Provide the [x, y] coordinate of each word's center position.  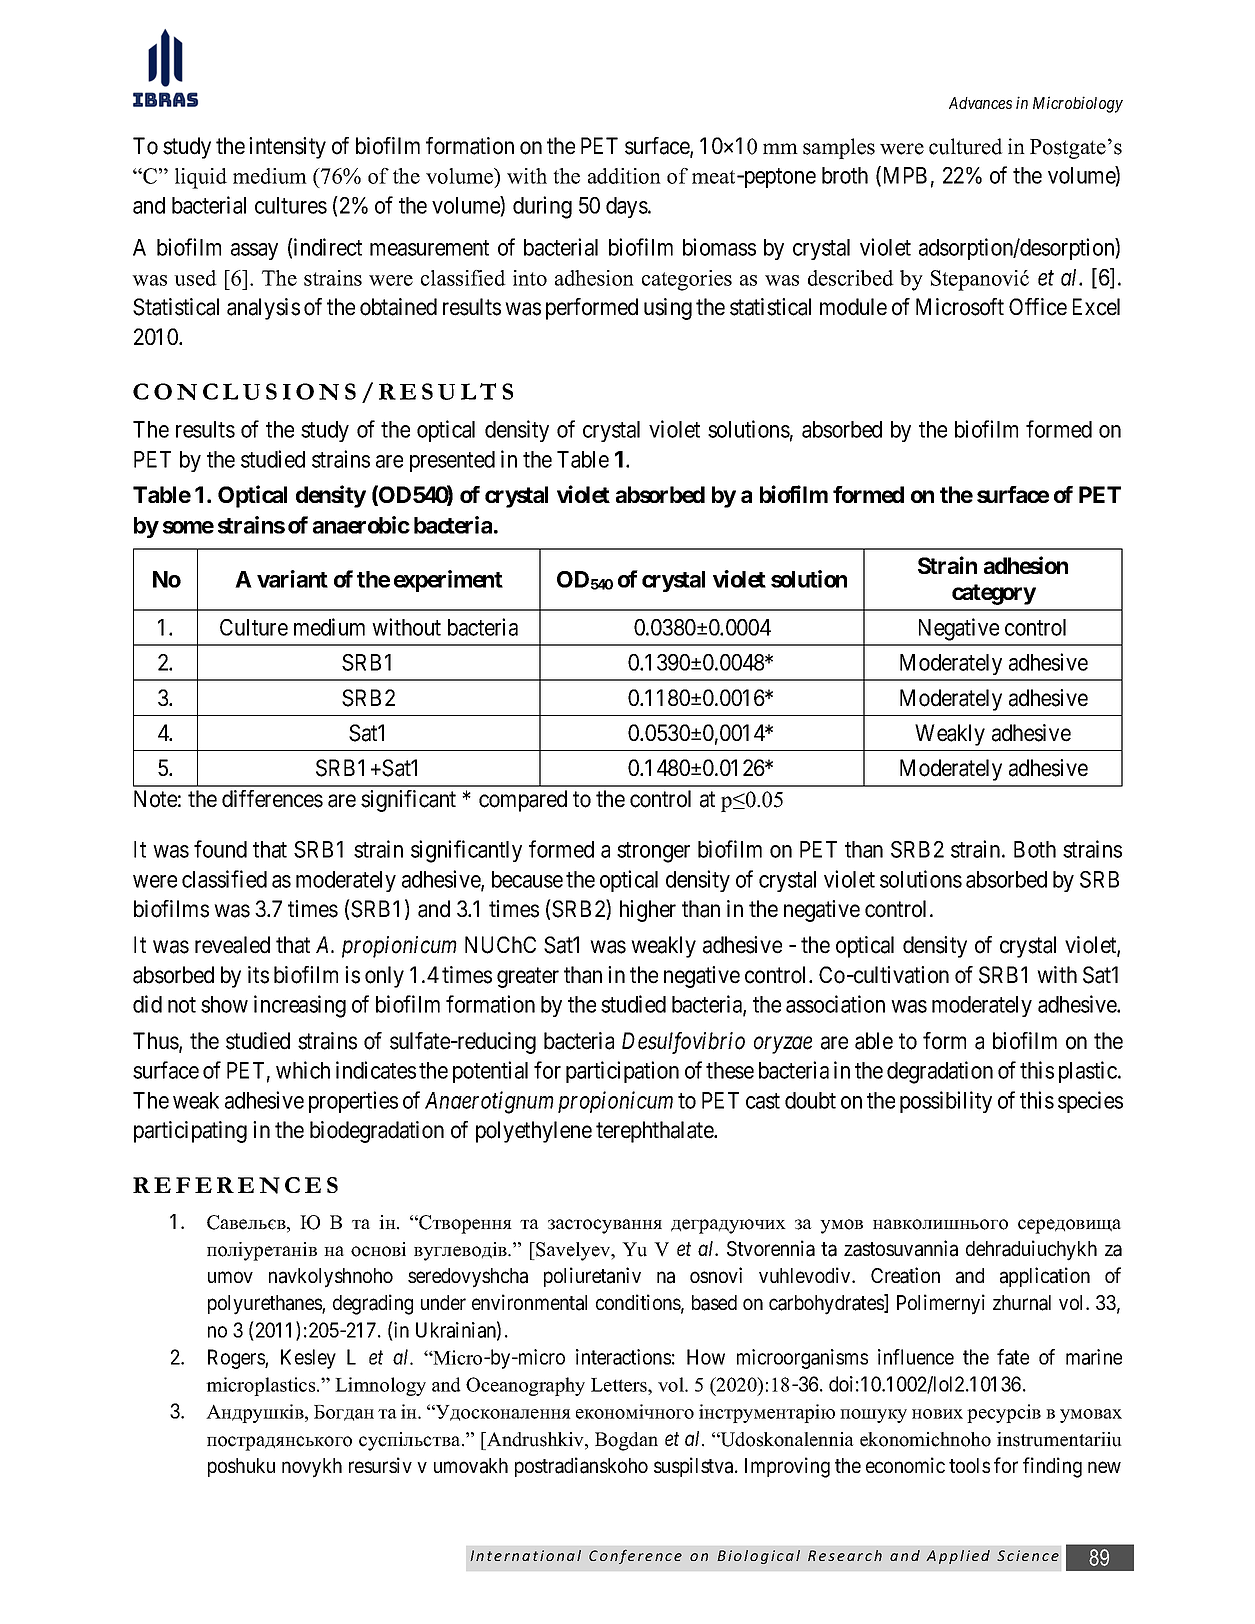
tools [969, 1465]
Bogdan [626, 1441]
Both [1035, 849]
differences [272, 799]
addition [624, 176]
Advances [980, 103]
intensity [287, 148]
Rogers [237, 1359]
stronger [653, 852]
